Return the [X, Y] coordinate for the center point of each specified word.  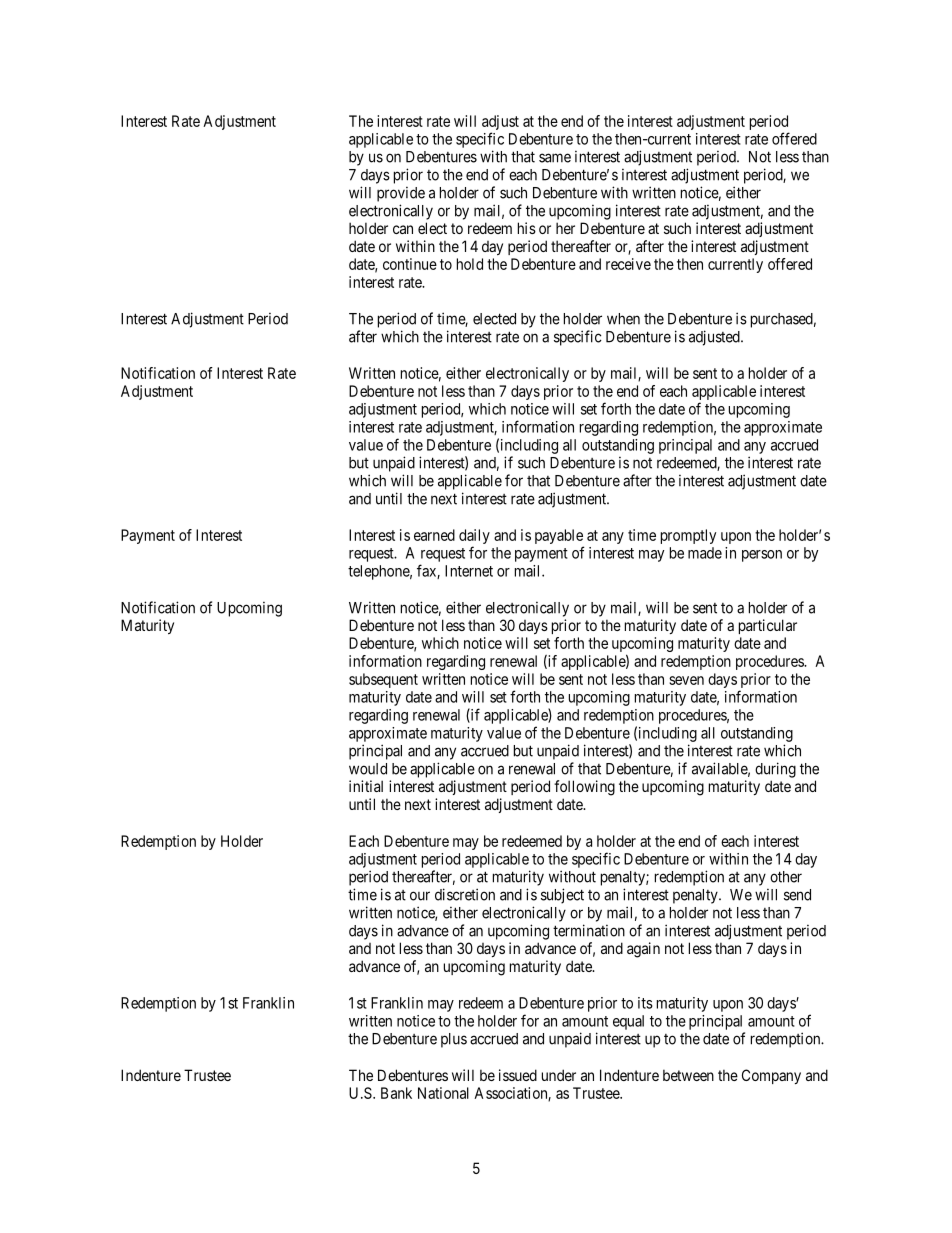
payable [559, 536]
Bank [396, 1093]
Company [771, 1076]
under [559, 1075]
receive [628, 264]
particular [768, 626]
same [555, 158]
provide [401, 194]
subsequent [383, 680]
